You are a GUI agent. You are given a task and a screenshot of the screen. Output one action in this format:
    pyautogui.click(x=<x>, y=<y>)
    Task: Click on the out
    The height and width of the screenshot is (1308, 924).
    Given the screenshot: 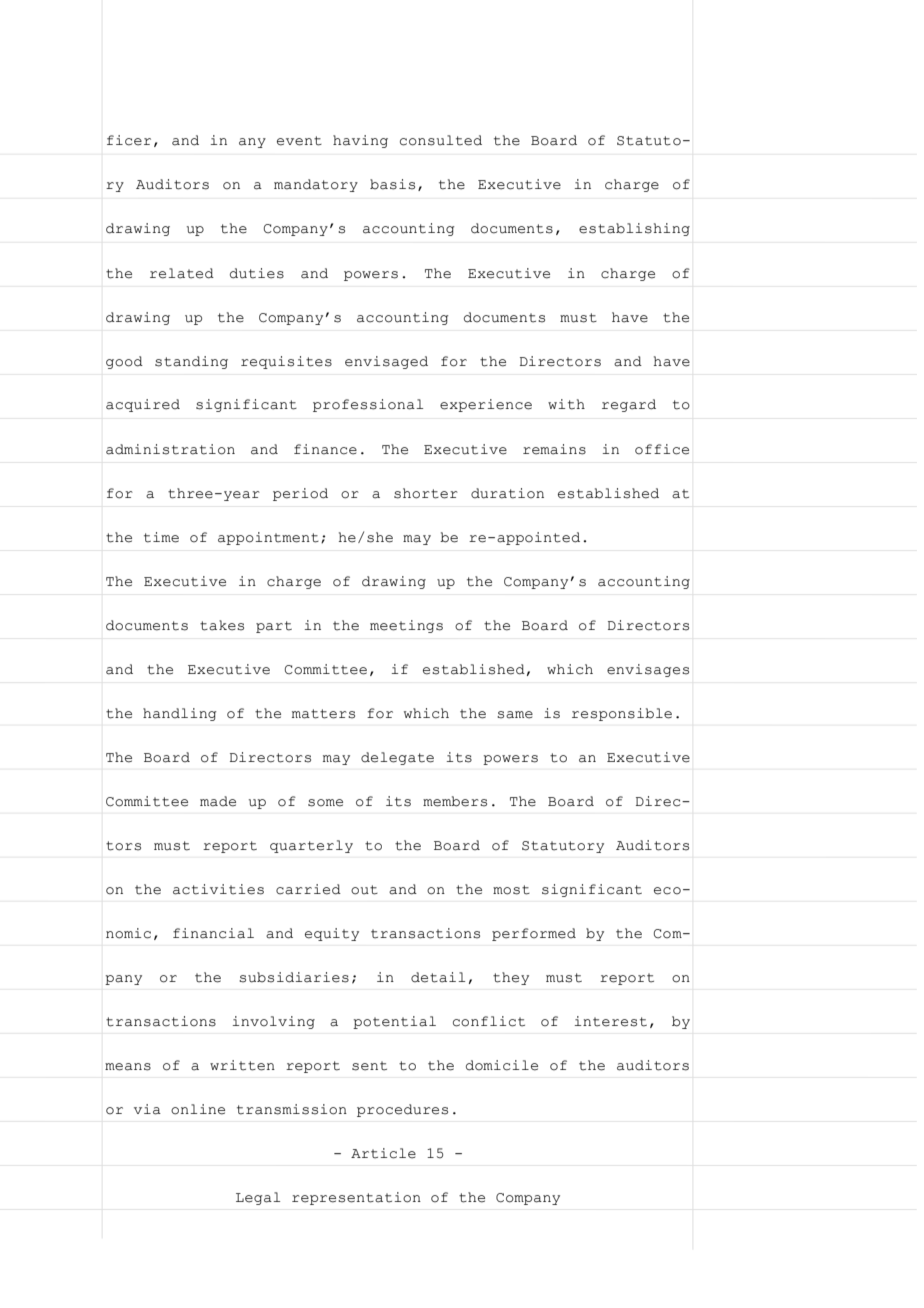 What is the action you would take?
    pyautogui.click(x=364, y=890)
